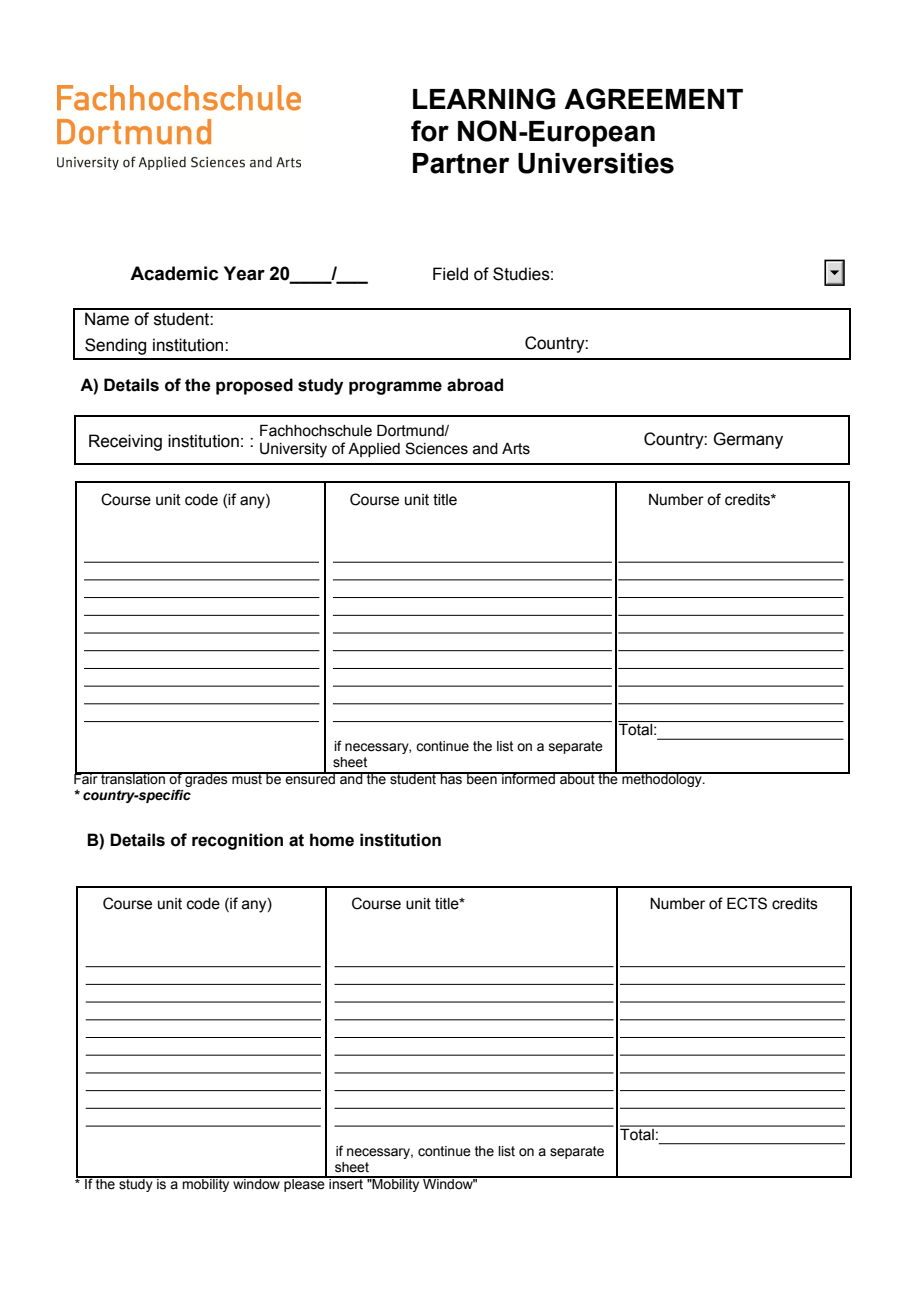 This image has width=924, height=1308. What do you see at coordinates (577, 778) in the image?
I see `about` at bounding box center [577, 778].
